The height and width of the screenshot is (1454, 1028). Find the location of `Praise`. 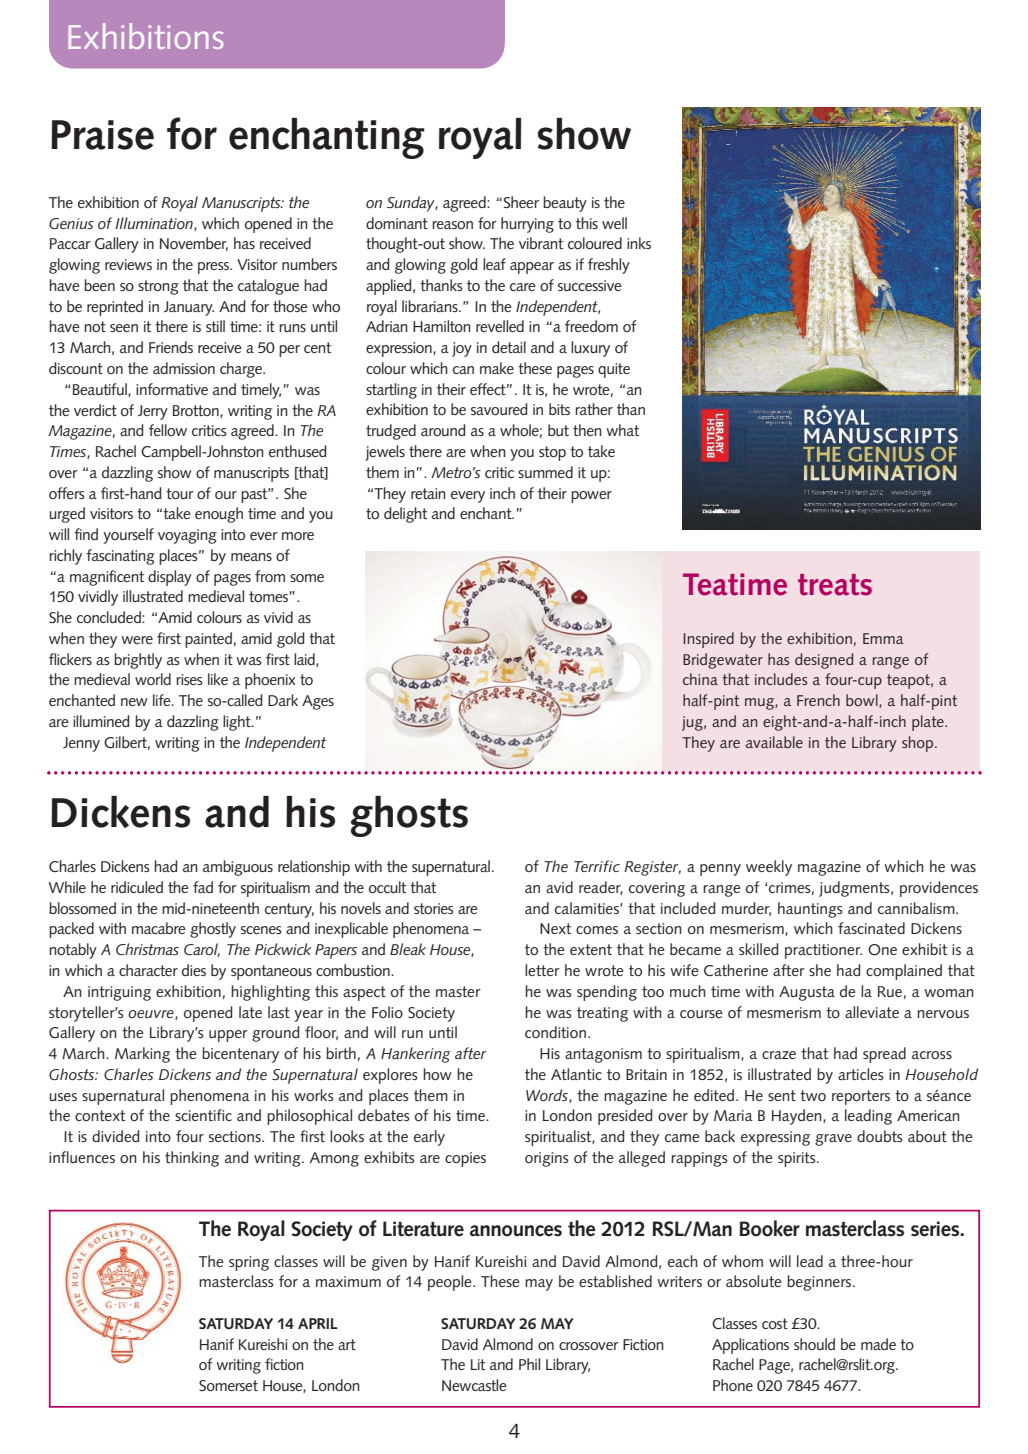

Praise is located at coordinates (102, 135).
